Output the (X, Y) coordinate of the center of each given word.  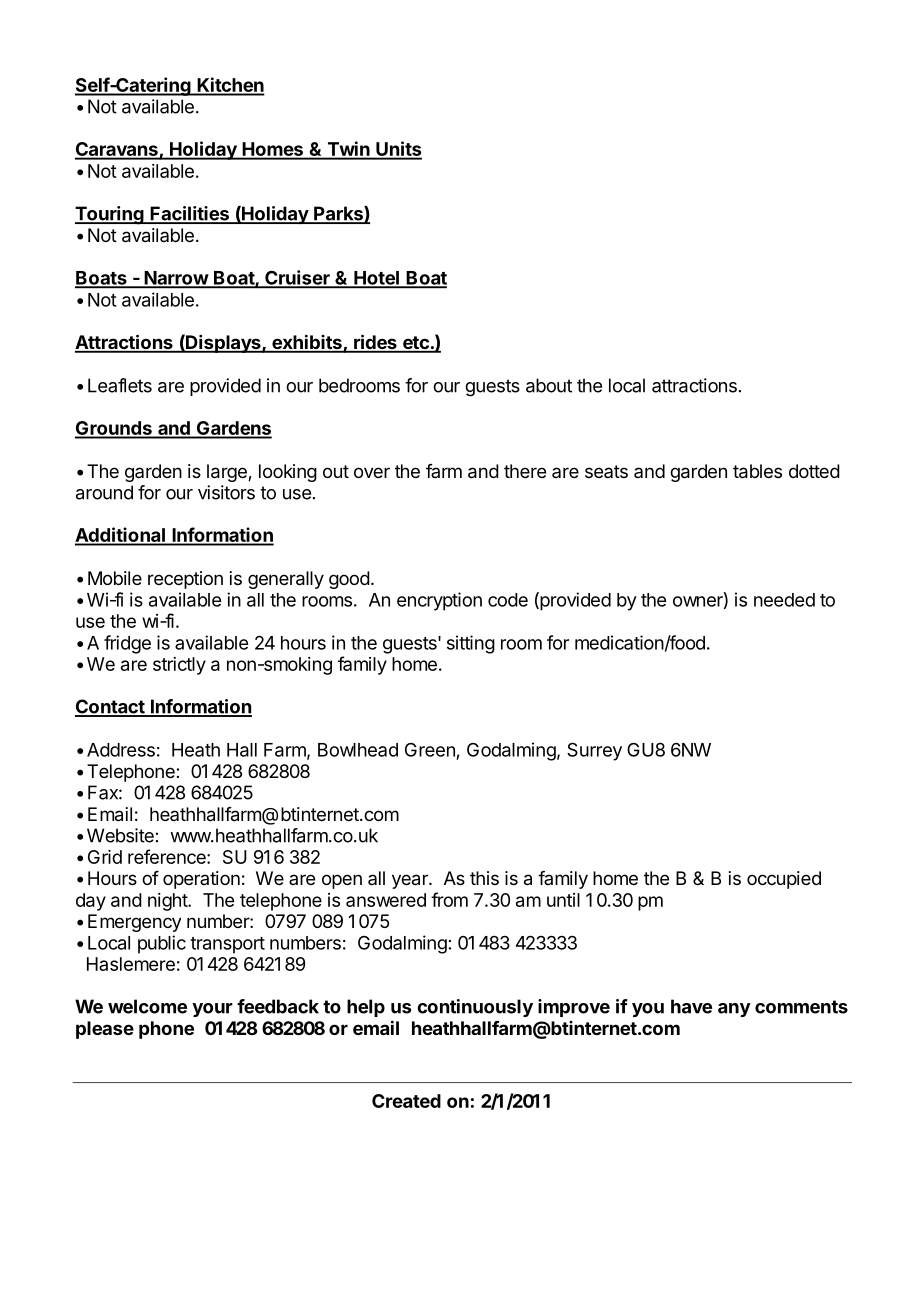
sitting (471, 644)
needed (784, 600)
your (212, 1010)
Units (398, 150)
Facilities (189, 214)
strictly (179, 666)
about (549, 385)
